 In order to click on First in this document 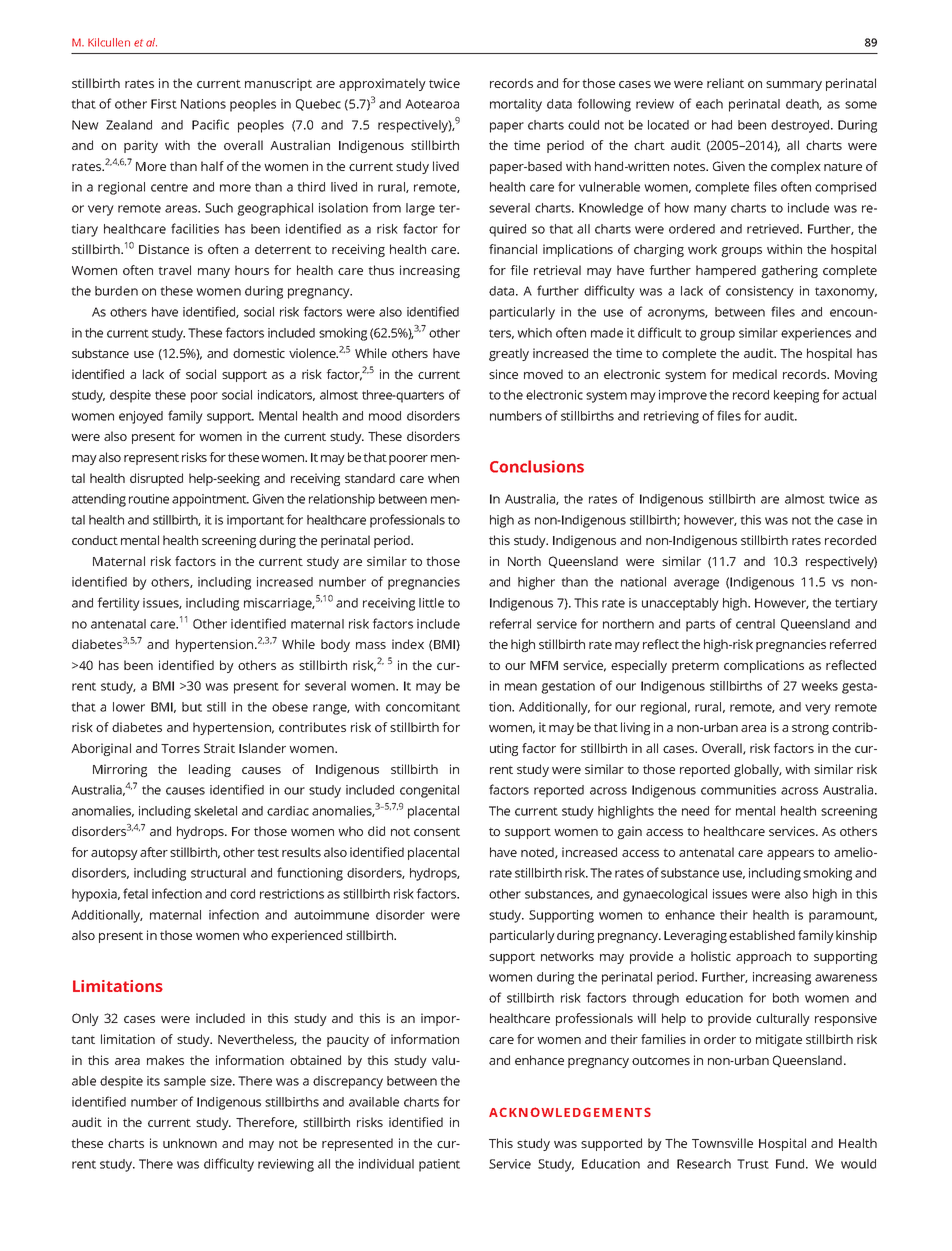, I will do `click(164, 104)`.
